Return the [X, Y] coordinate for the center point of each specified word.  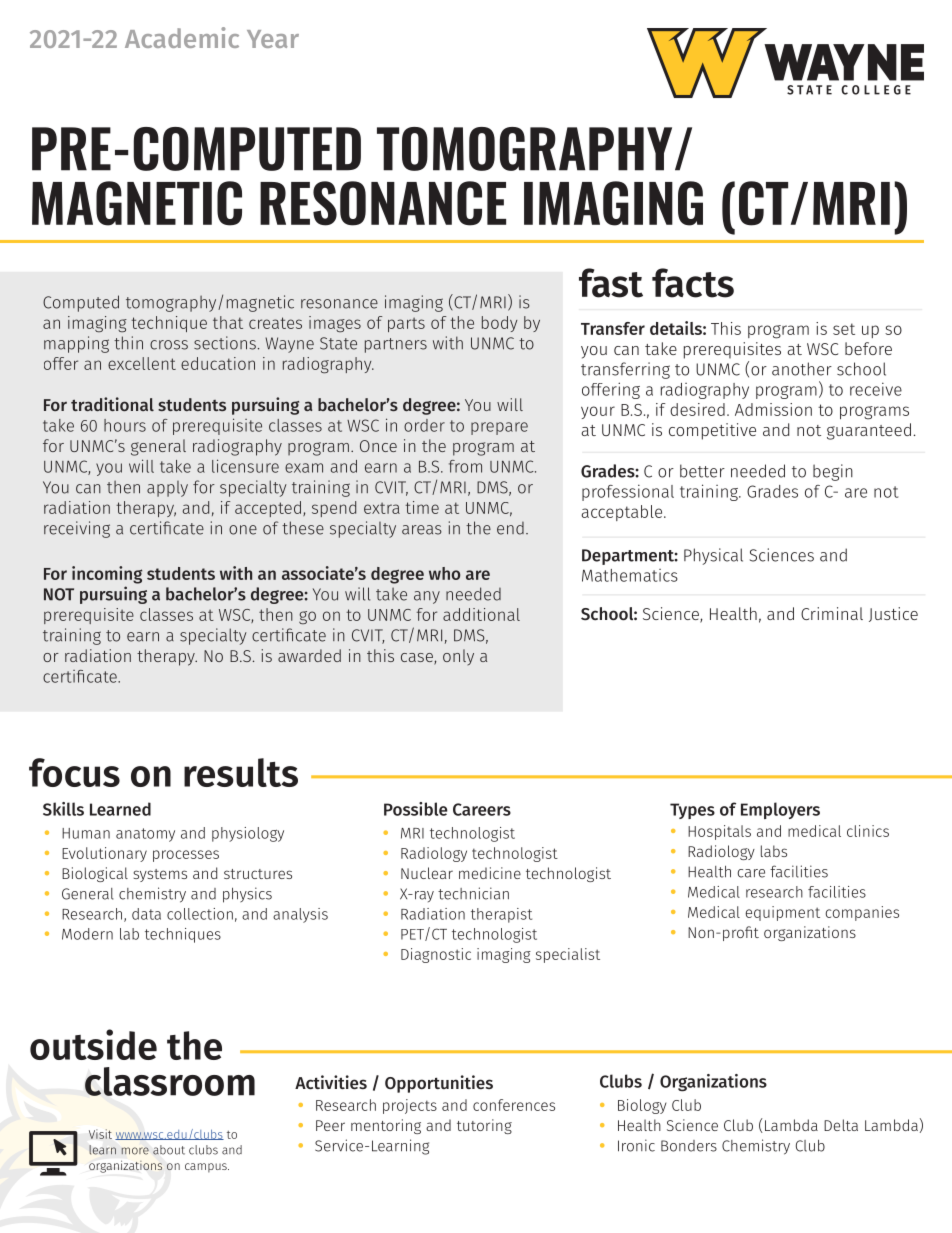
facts [693, 283]
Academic [182, 37]
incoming [107, 575]
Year [273, 39]
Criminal [832, 613]
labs [774, 851]
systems [160, 875]
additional [481, 614]
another [802, 369]
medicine [490, 873]
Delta [841, 1125]
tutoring [484, 1126]
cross [169, 345]
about [169, 1150]
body [500, 324]
